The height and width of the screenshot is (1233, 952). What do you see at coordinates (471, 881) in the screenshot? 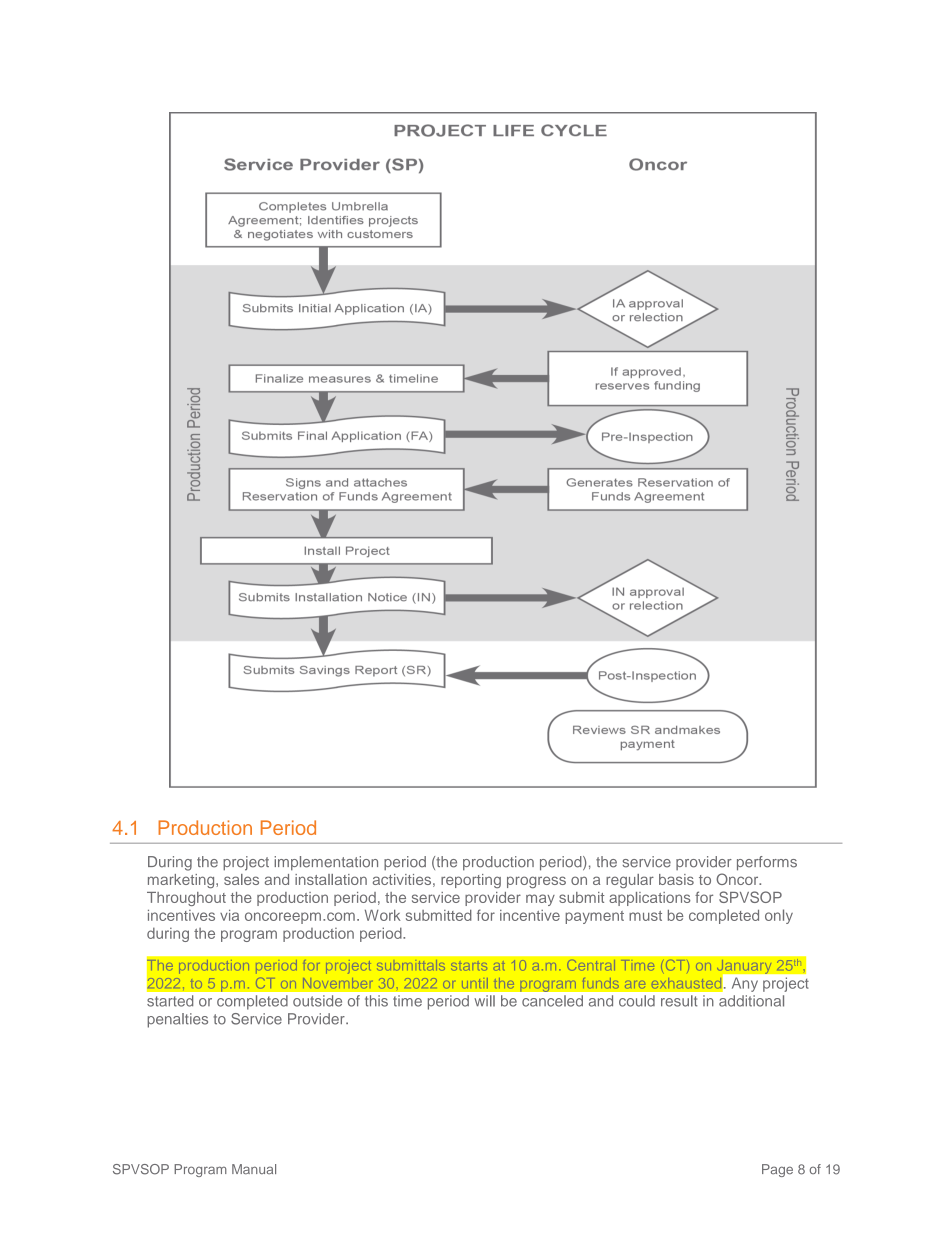
I see `reporting` at bounding box center [471, 881].
